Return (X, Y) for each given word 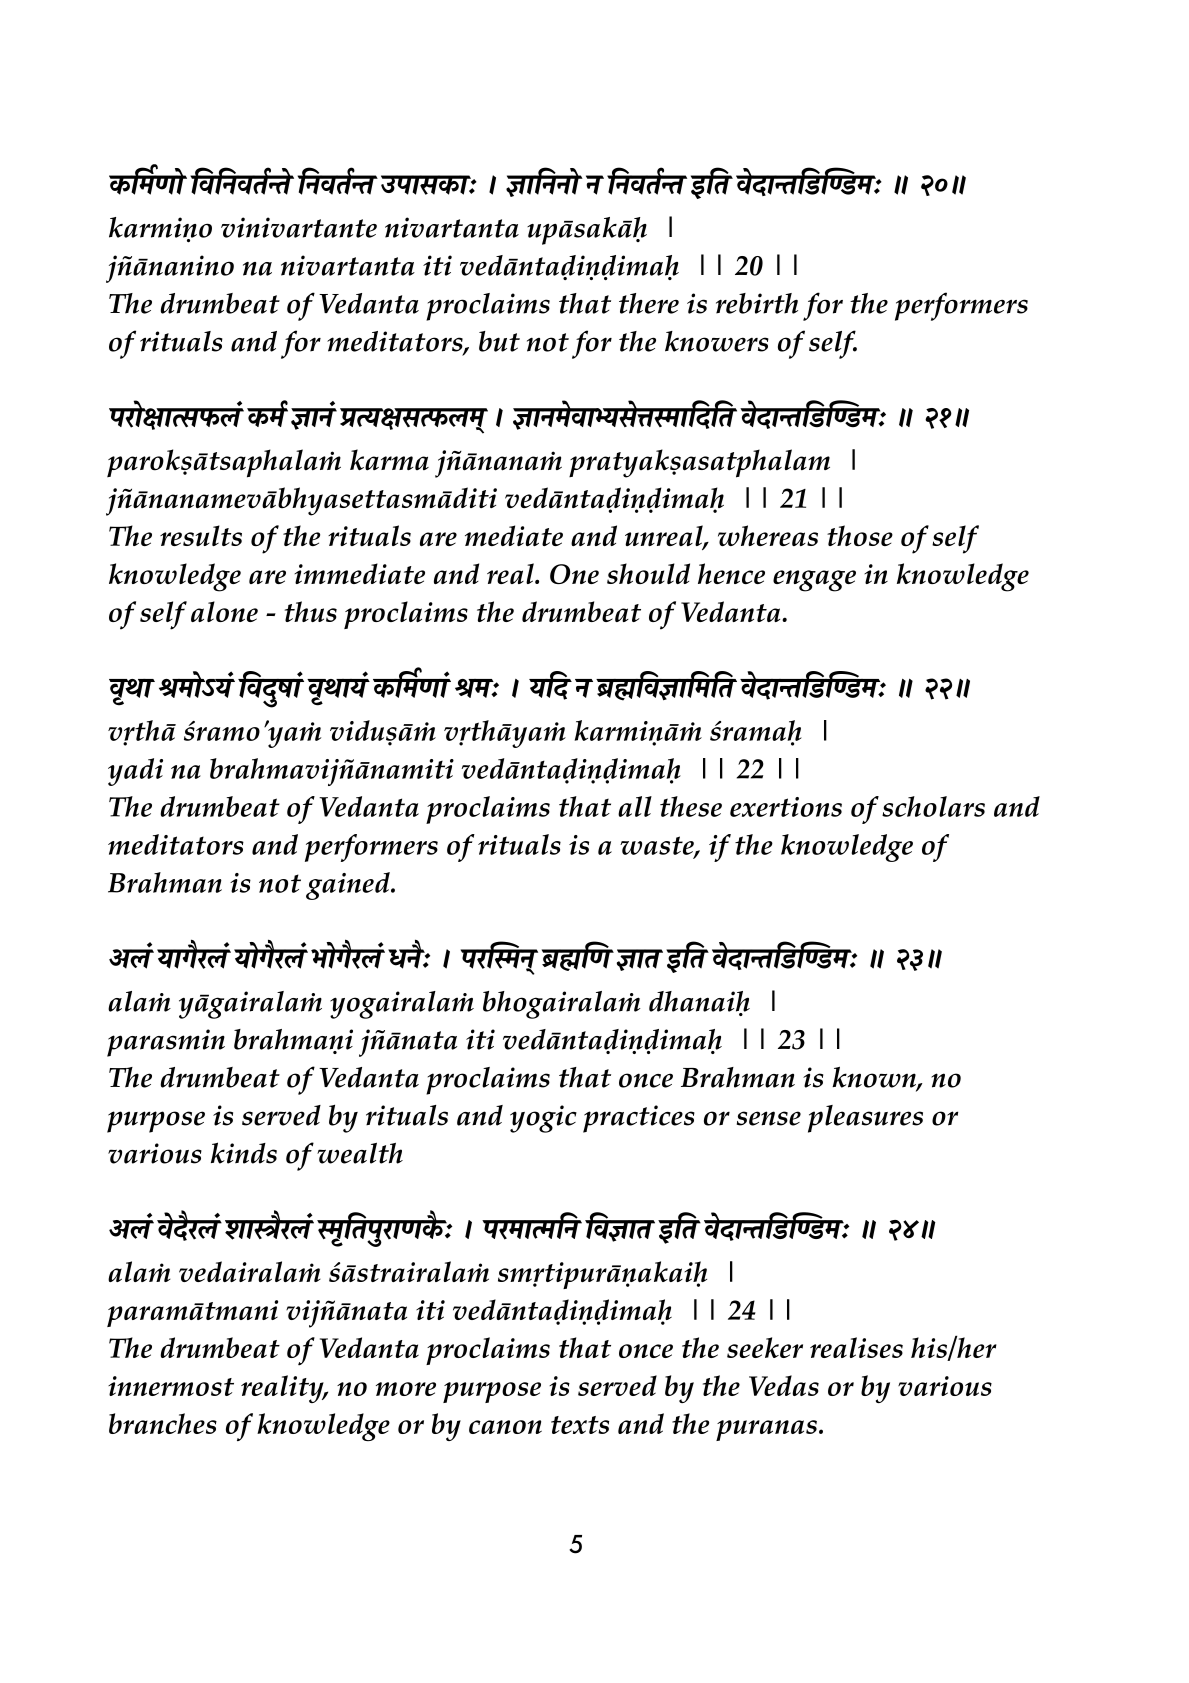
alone (224, 611)
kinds (244, 1153)
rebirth (757, 303)
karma (389, 460)
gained (349, 886)
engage (814, 581)
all (635, 806)
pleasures (865, 1119)
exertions (786, 807)
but (499, 341)
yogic (543, 1119)
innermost (171, 1386)
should (648, 573)
